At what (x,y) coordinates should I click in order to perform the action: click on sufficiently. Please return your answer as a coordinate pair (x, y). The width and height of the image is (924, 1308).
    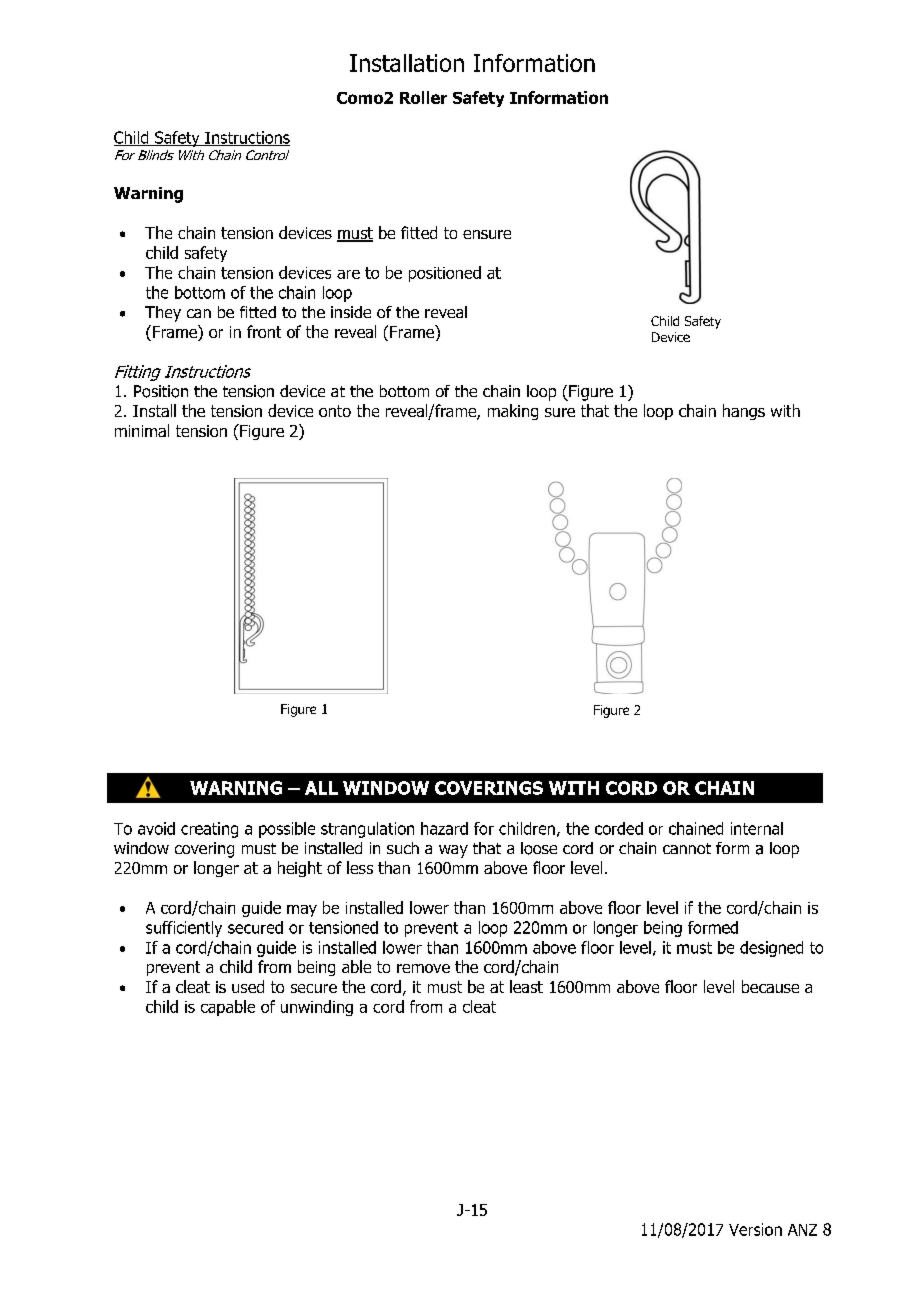
    Looking at the image, I should click on (184, 929).
